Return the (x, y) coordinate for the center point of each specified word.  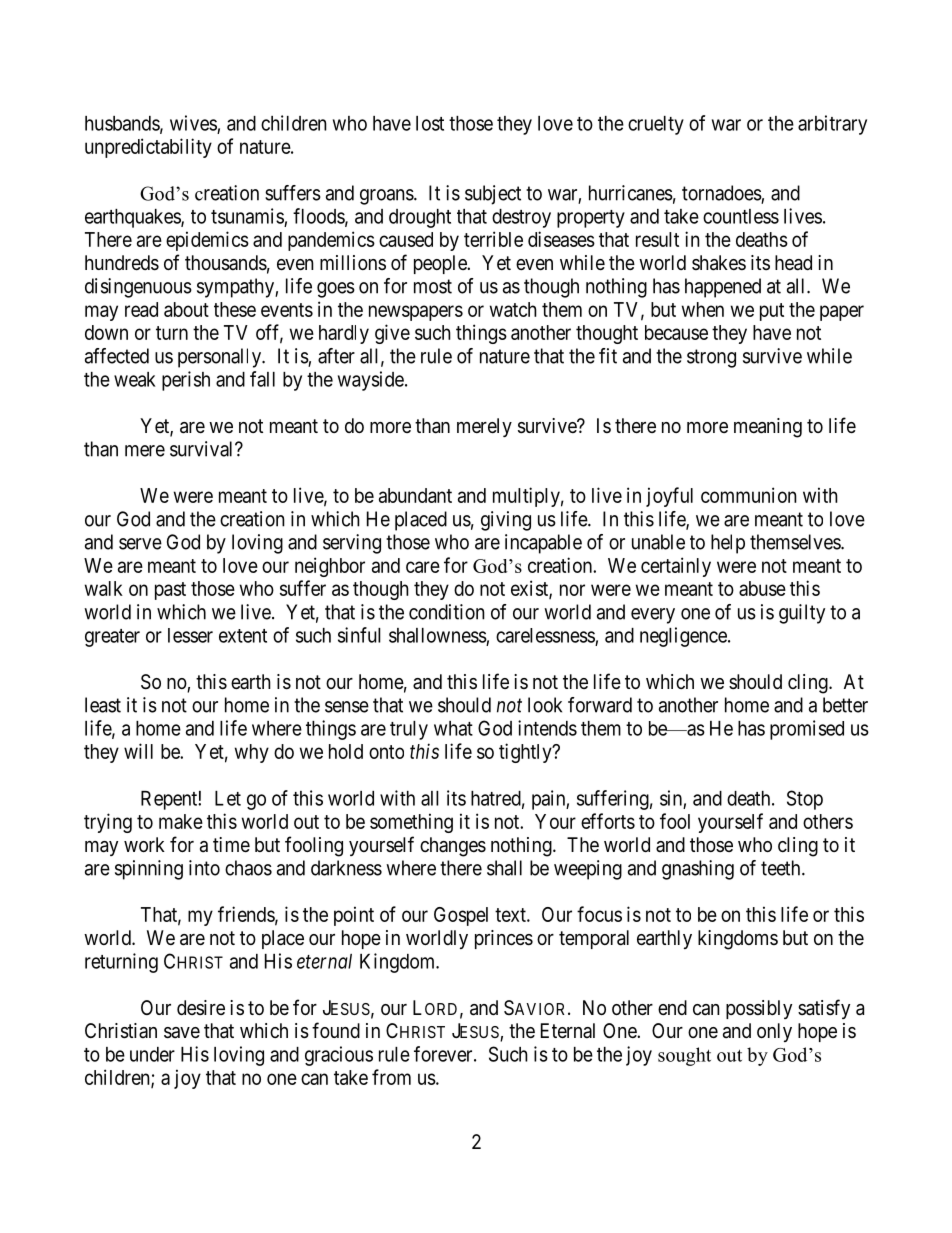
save (182, 1033)
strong (711, 358)
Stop (805, 800)
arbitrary (832, 125)
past (170, 591)
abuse (762, 588)
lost (430, 123)
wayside (371, 381)
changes (453, 847)
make (181, 821)
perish (186, 381)
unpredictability (148, 148)
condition (447, 612)
